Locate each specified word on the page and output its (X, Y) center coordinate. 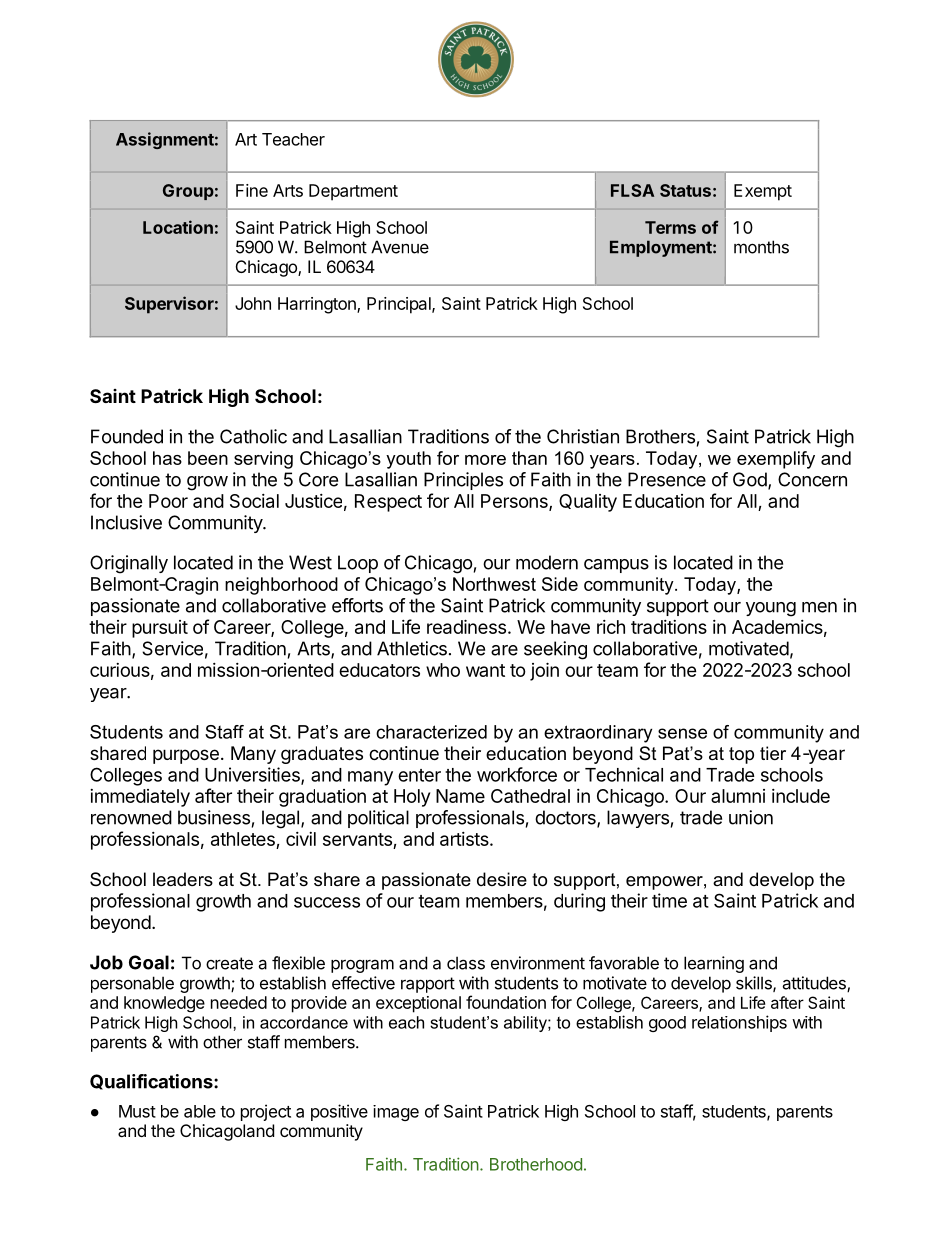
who (443, 670)
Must (137, 1111)
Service (172, 648)
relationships (739, 1023)
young (771, 609)
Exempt (763, 192)
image (396, 1113)
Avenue (400, 247)
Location (178, 227)
